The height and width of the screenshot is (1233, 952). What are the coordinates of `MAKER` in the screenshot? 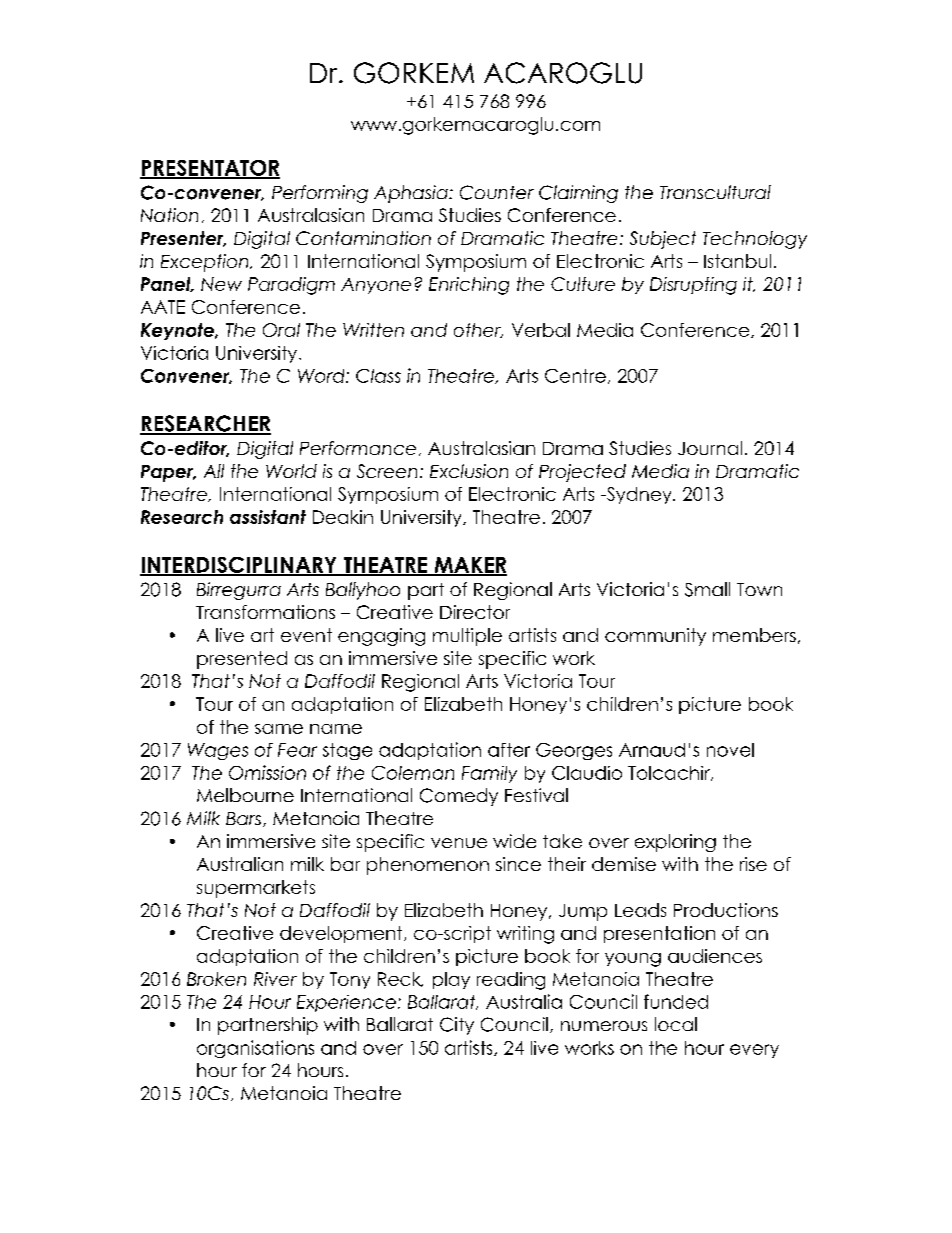 It's located at (469, 566).
